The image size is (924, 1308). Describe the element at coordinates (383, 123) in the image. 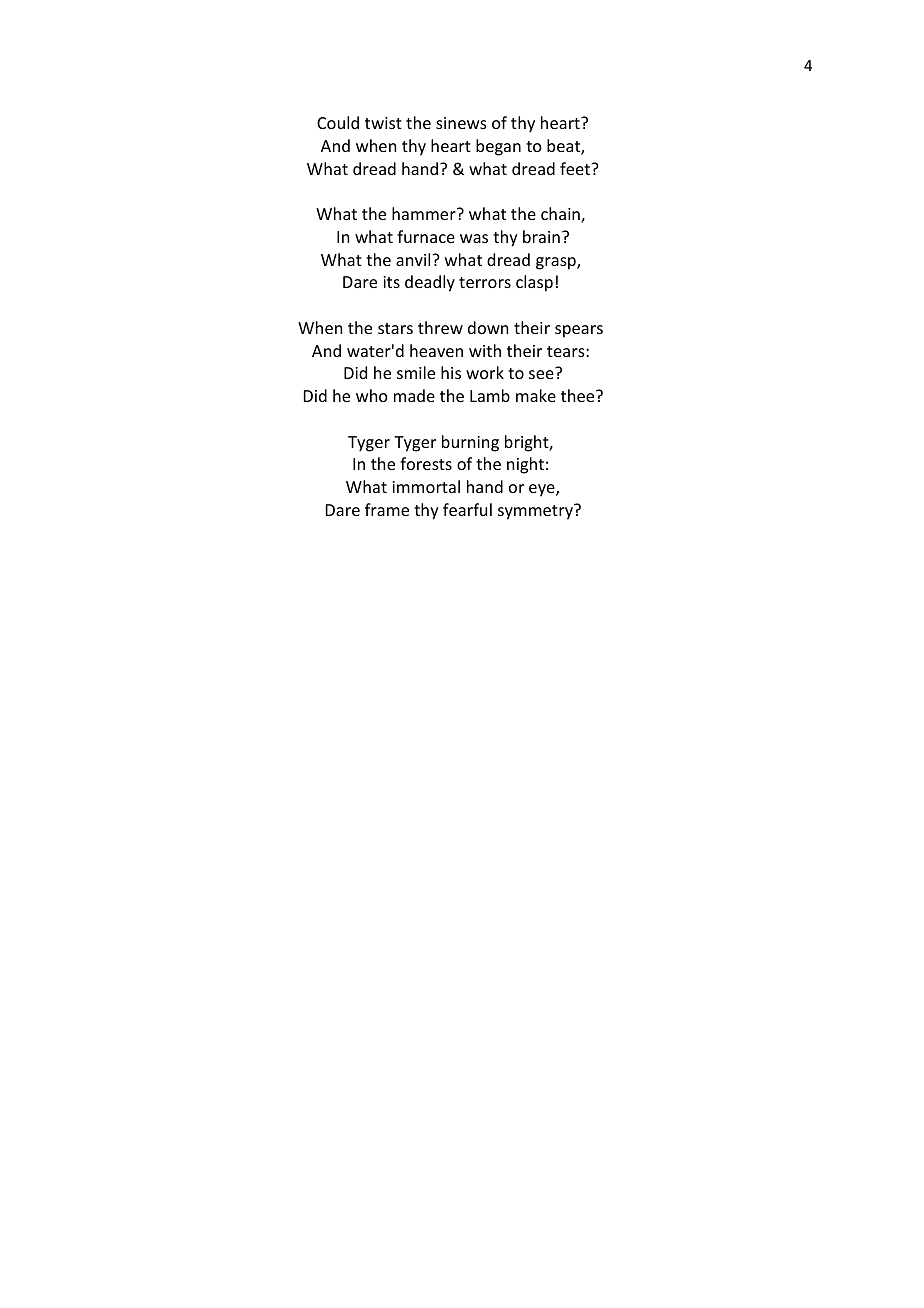

I see `twist` at that location.
